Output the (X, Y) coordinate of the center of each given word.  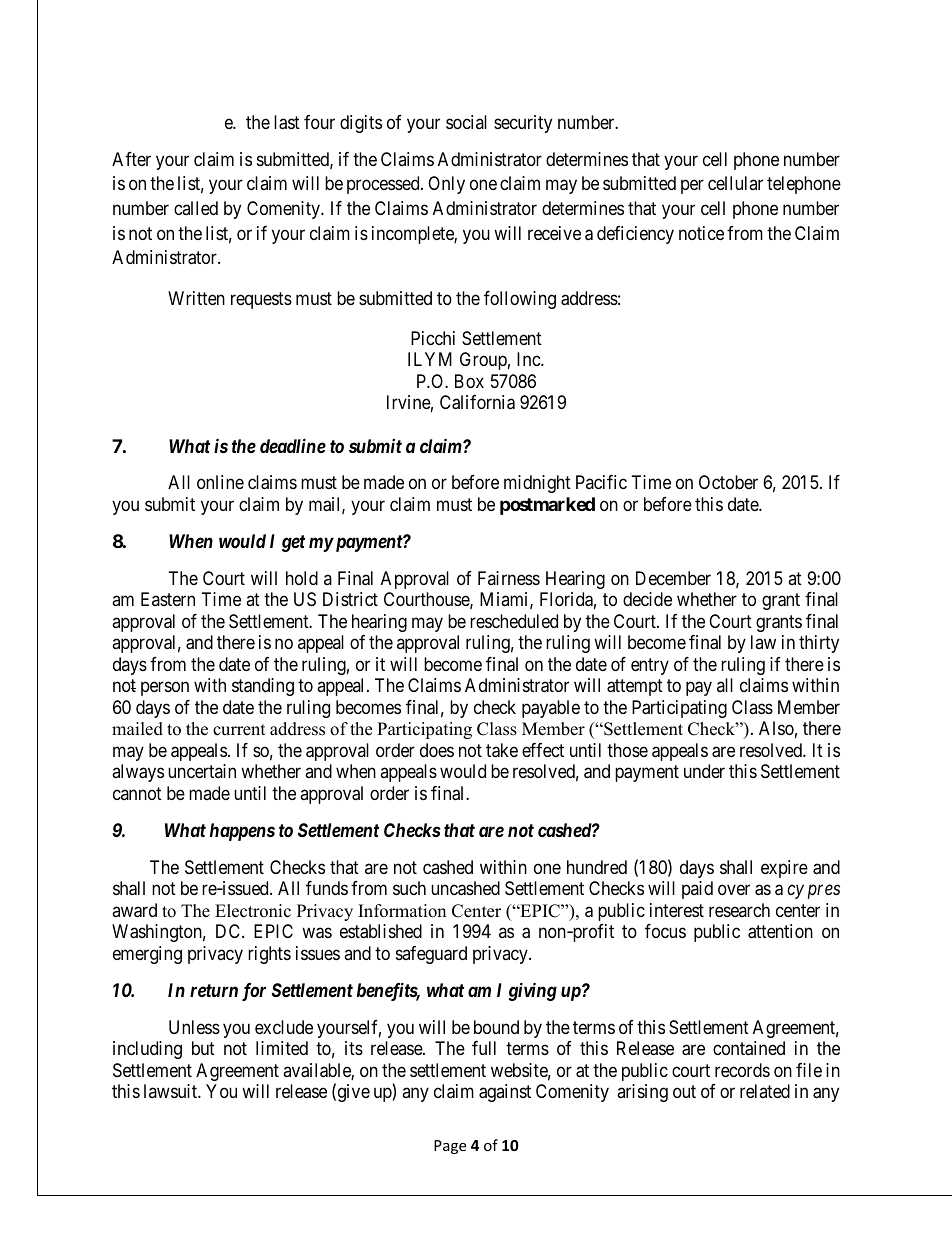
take (502, 750)
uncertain (202, 771)
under (704, 771)
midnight (537, 484)
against (505, 1093)
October (728, 482)
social (466, 122)
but (203, 1048)
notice (701, 233)
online (220, 482)
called (196, 208)
